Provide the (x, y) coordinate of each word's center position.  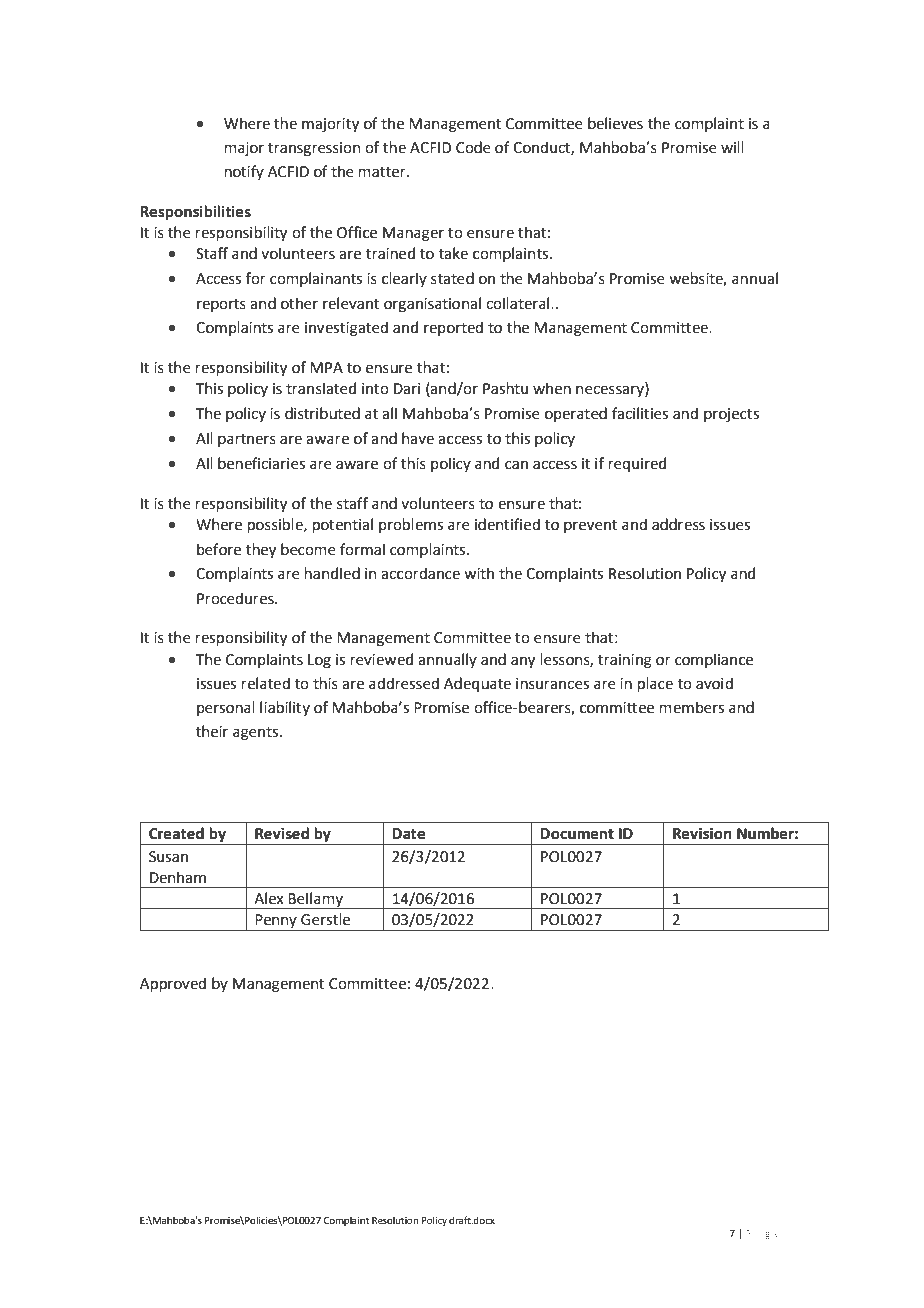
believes (615, 123)
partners (247, 440)
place (655, 684)
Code (473, 147)
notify (244, 172)
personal (226, 708)
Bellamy (316, 900)
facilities (640, 413)
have (418, 438)
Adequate (477, 684)
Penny (276, 922)
